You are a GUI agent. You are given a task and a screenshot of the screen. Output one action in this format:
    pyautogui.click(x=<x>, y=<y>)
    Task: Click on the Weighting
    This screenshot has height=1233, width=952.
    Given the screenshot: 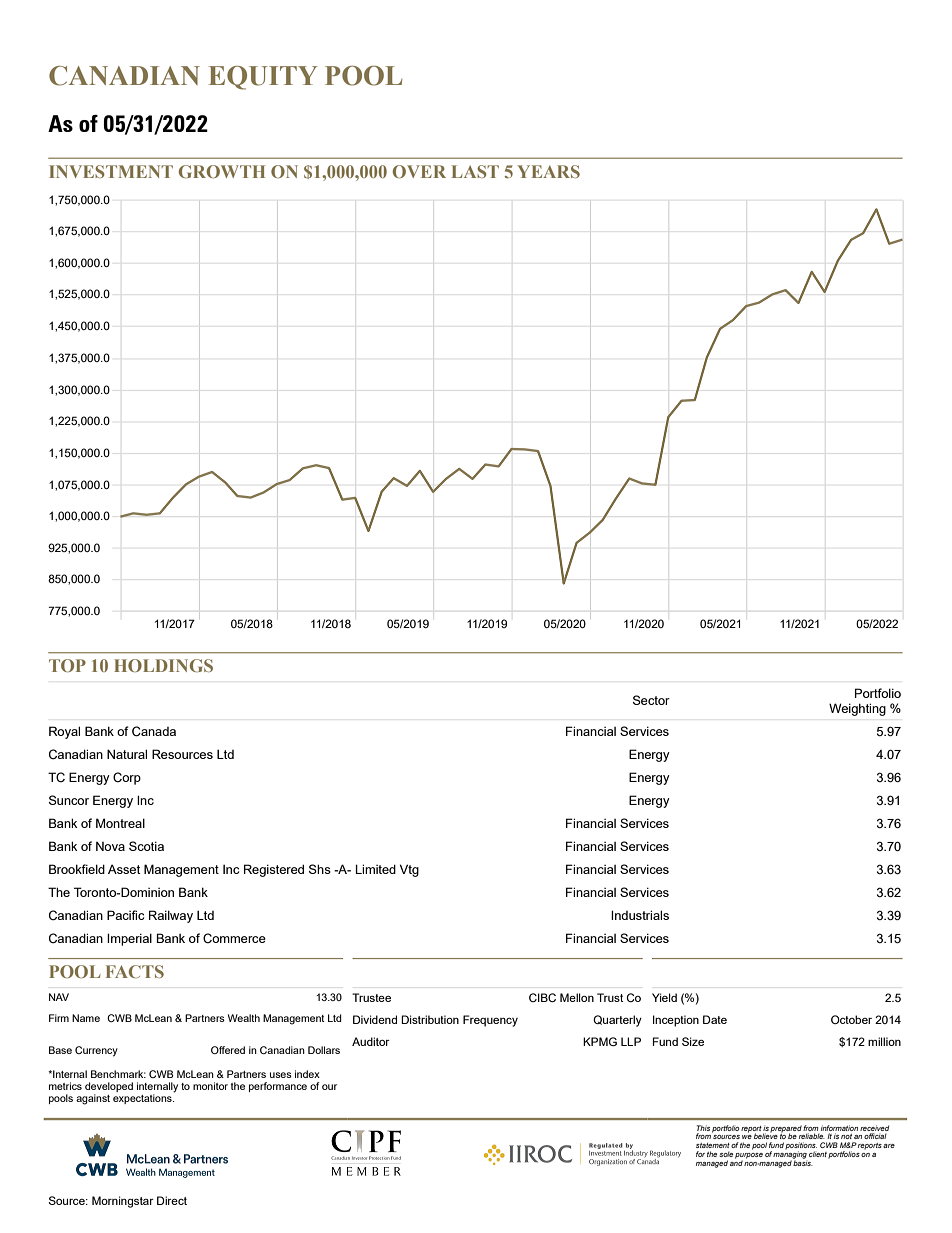 What is the action you would take?
    pyautogui.click(x=857, y=709)
